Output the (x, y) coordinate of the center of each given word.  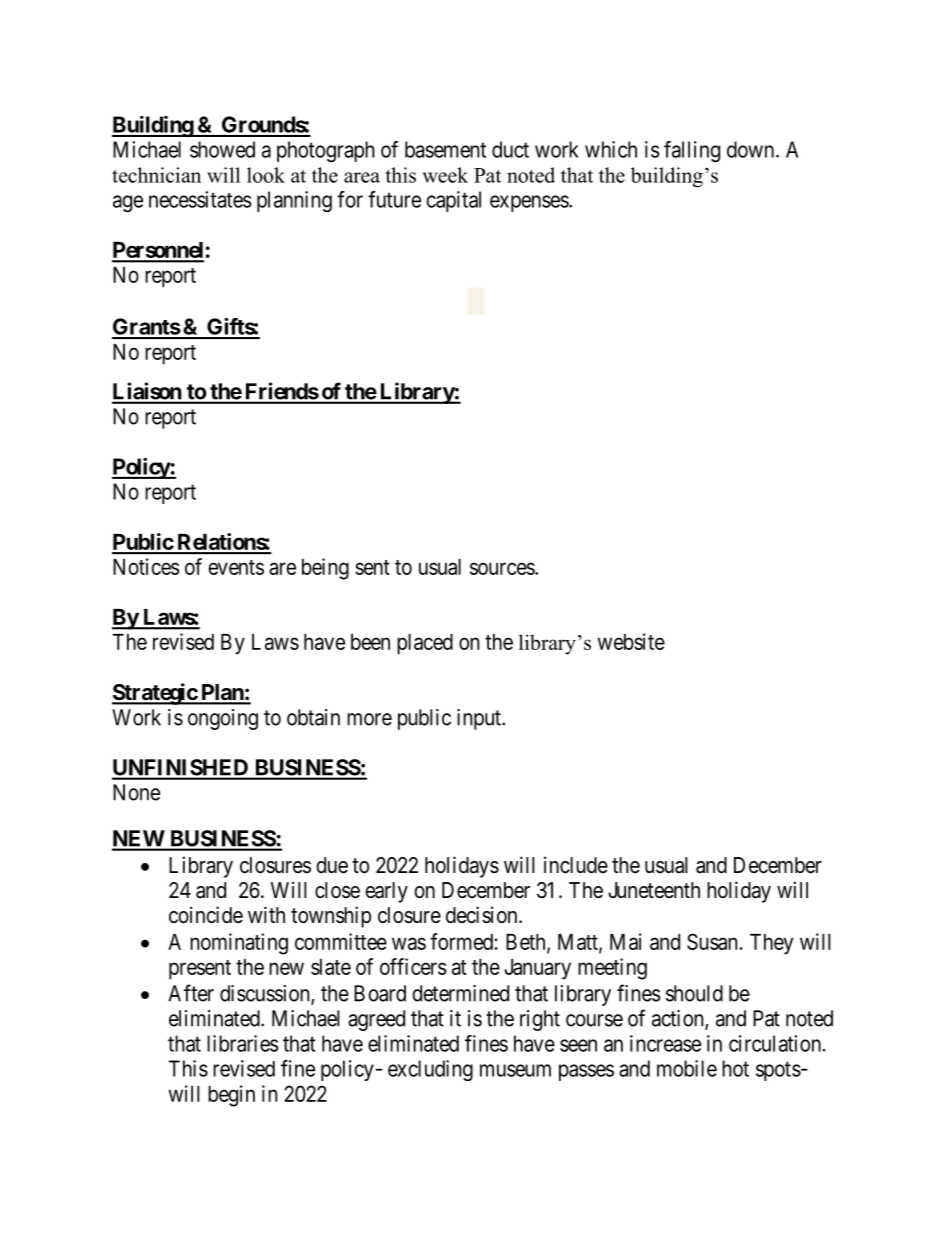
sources (503, 568)
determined (460, 993)
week (445, 175)
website (631, 641)
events (236, 567)
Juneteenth (654, 890)
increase (665, 1043)
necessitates (200, 199)
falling (692, 151)
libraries (242, 1043)
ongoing (223, 719)
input (480, 719)
